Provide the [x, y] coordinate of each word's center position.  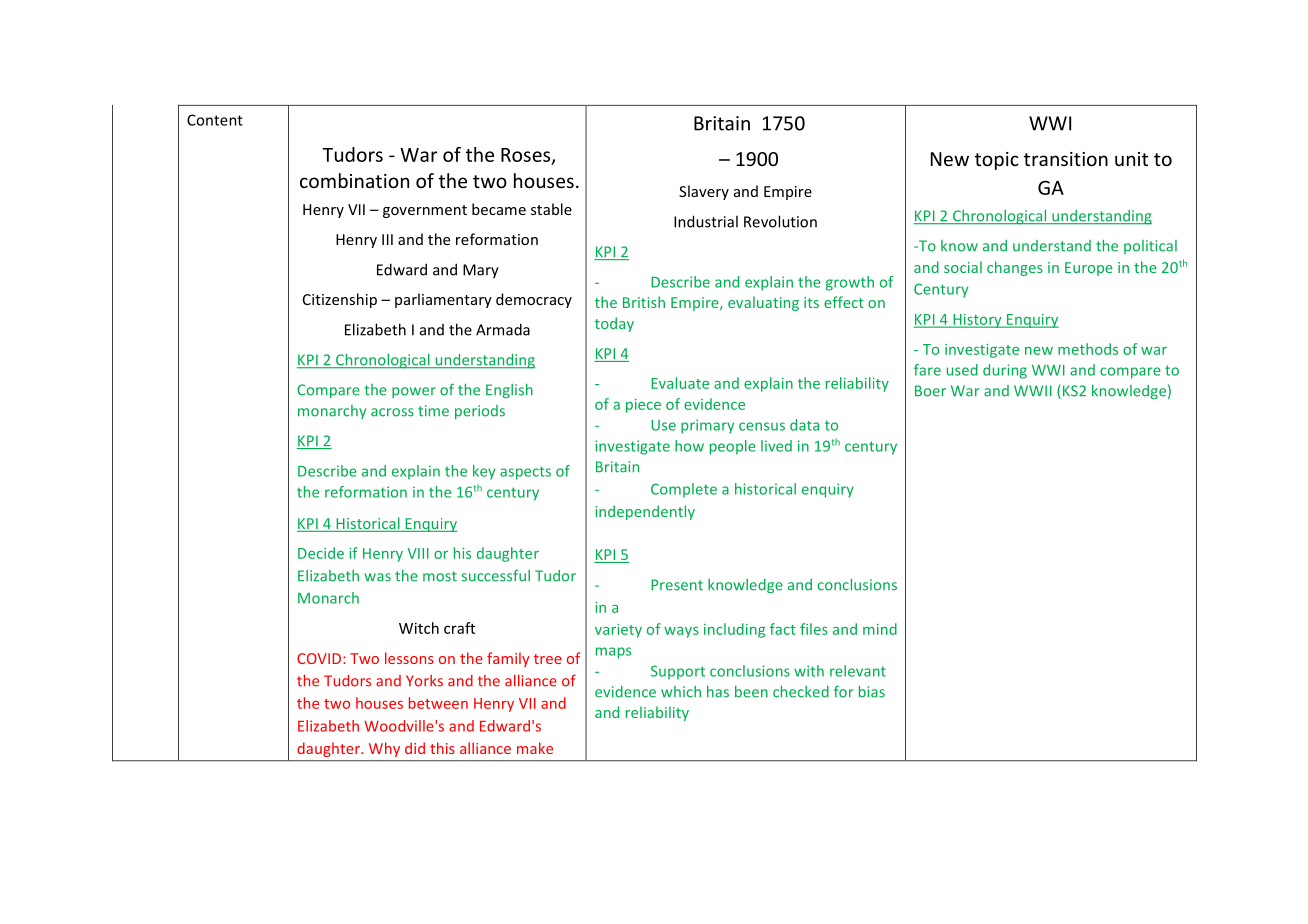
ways [681, 632]
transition [1066, 159]
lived [776, 446]
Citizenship [340, 300]
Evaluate [680, 383]
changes [1015, 268]
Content [215, 120]
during [1005, 371]
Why [384, 749]
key [484, 472]
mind [880, 629]
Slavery [704, 192]
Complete [684, 490]
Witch [419, 628]
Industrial [706, 221]
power [414, 392]
